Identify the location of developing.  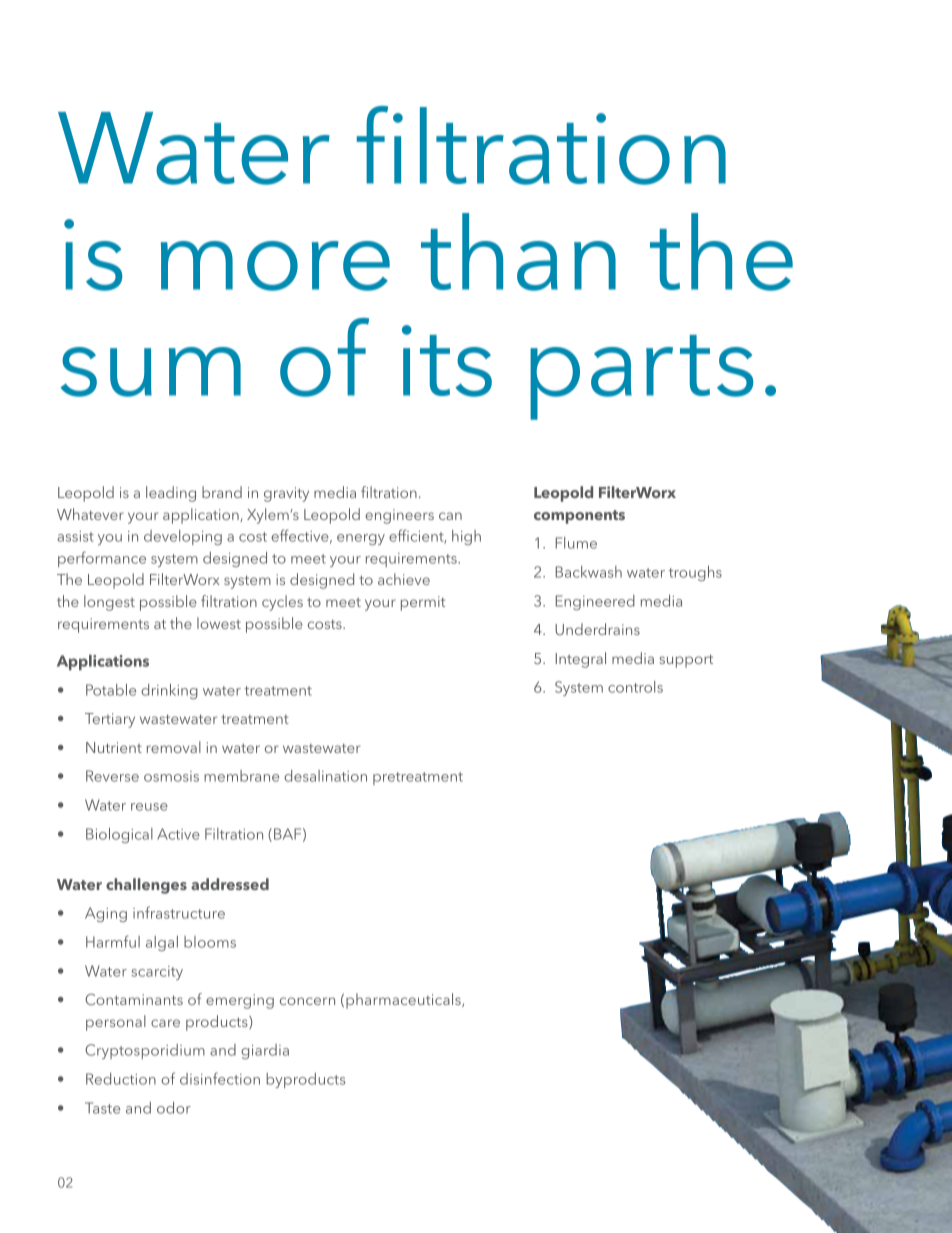
(183, 537).
